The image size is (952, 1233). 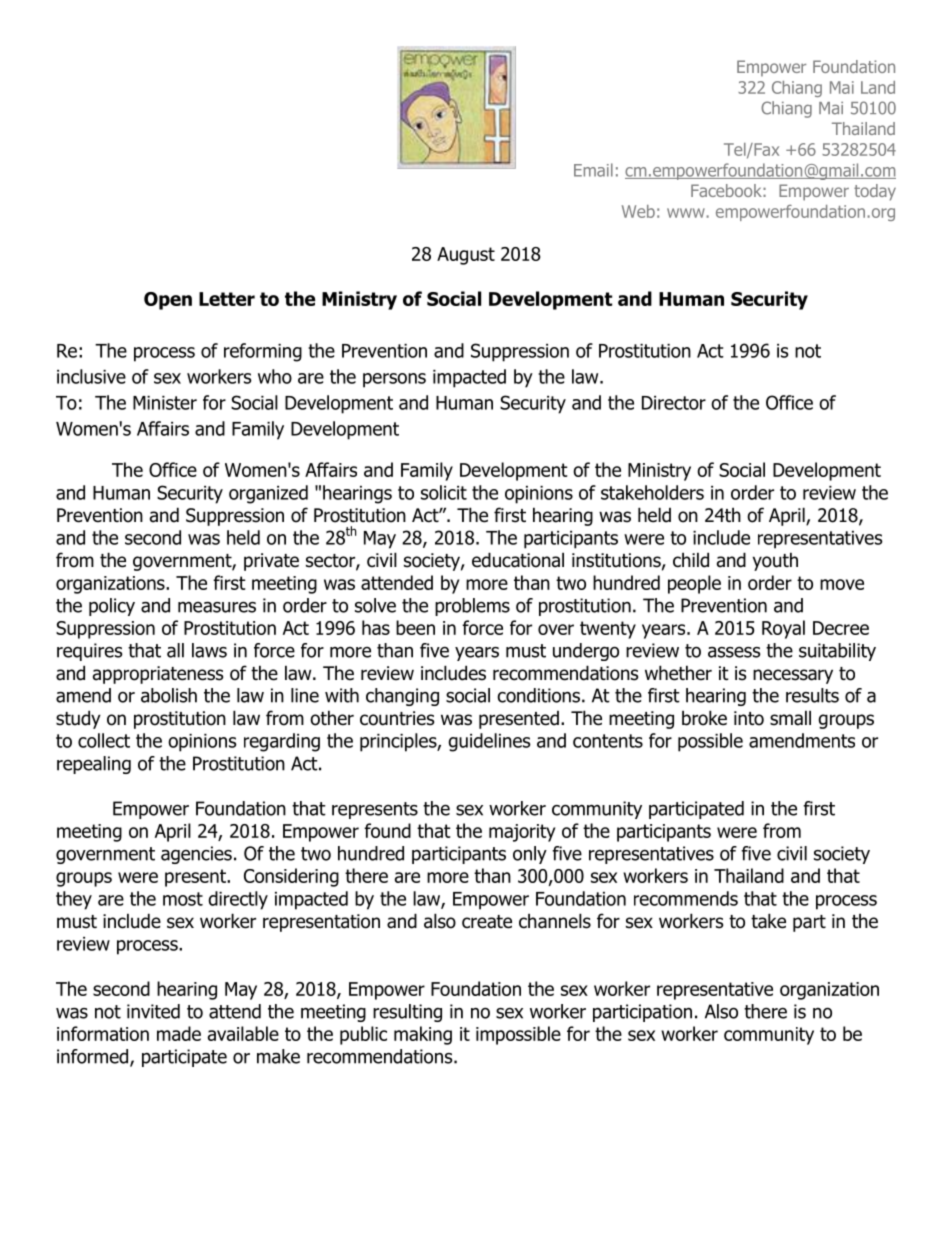 What do you see at coordinates (466, 256) in the page?
I see `August` at bounding box center [466, 256].
